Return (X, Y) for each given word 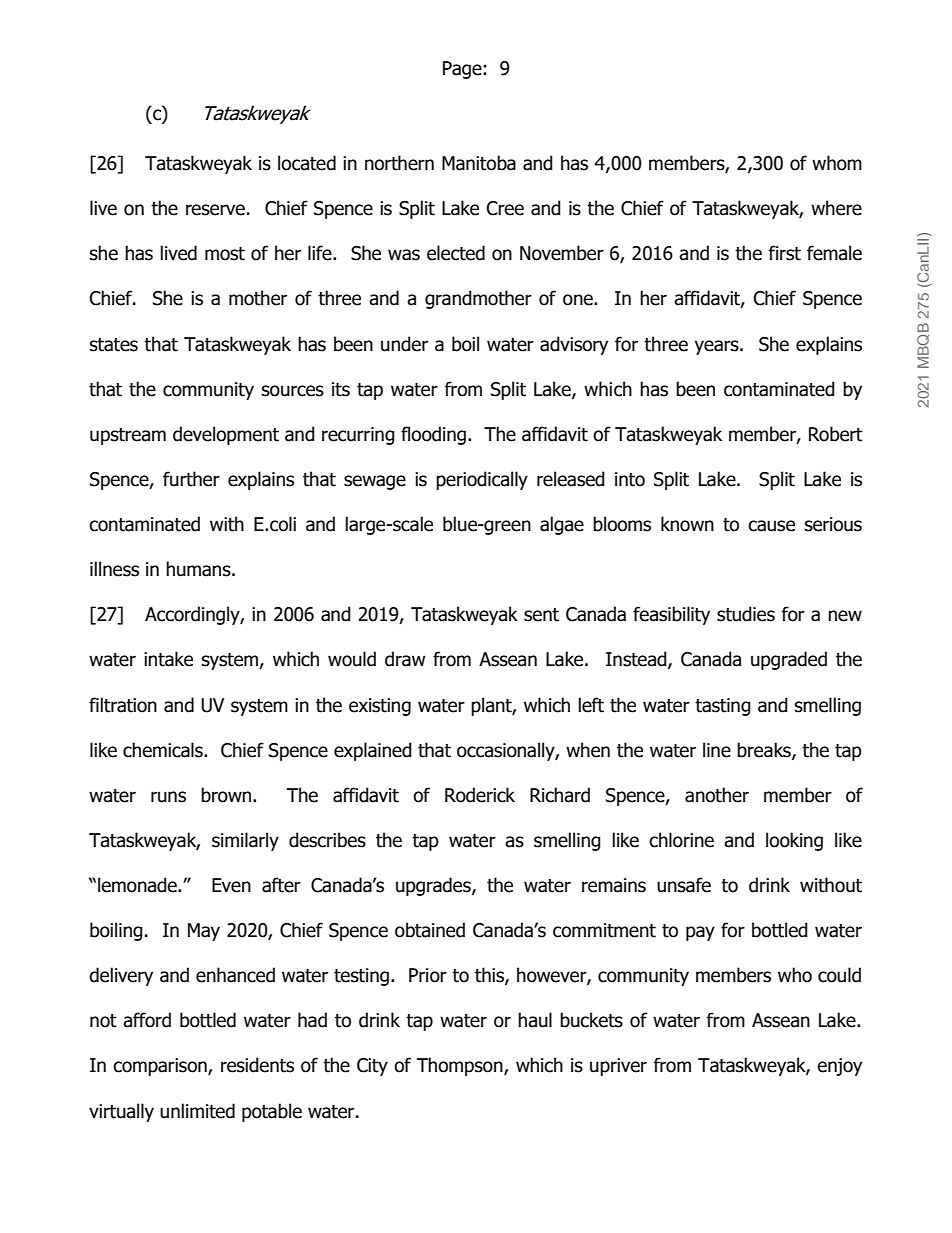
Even (231, 885)
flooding (433, 435)
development (226, 435)
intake (168, 659)
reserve (215, 210)
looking (794, 841)
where (836, 208)
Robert (836, 434)
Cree (505, 208)
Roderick (480, 795)
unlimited (197, 1111)
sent (541, 615)
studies (746, 614)
